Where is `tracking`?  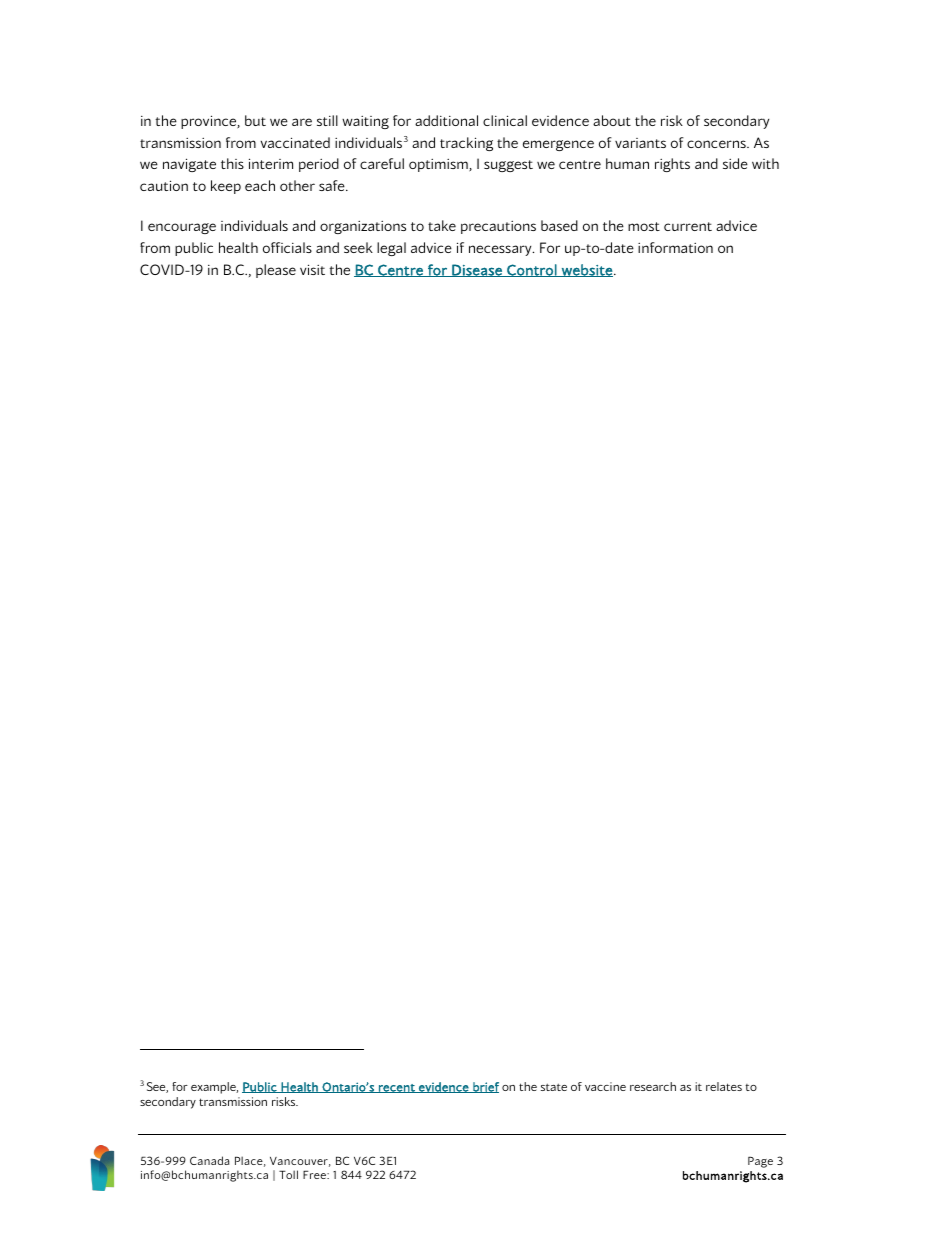 tracking is located at coordinates (466, 144).
